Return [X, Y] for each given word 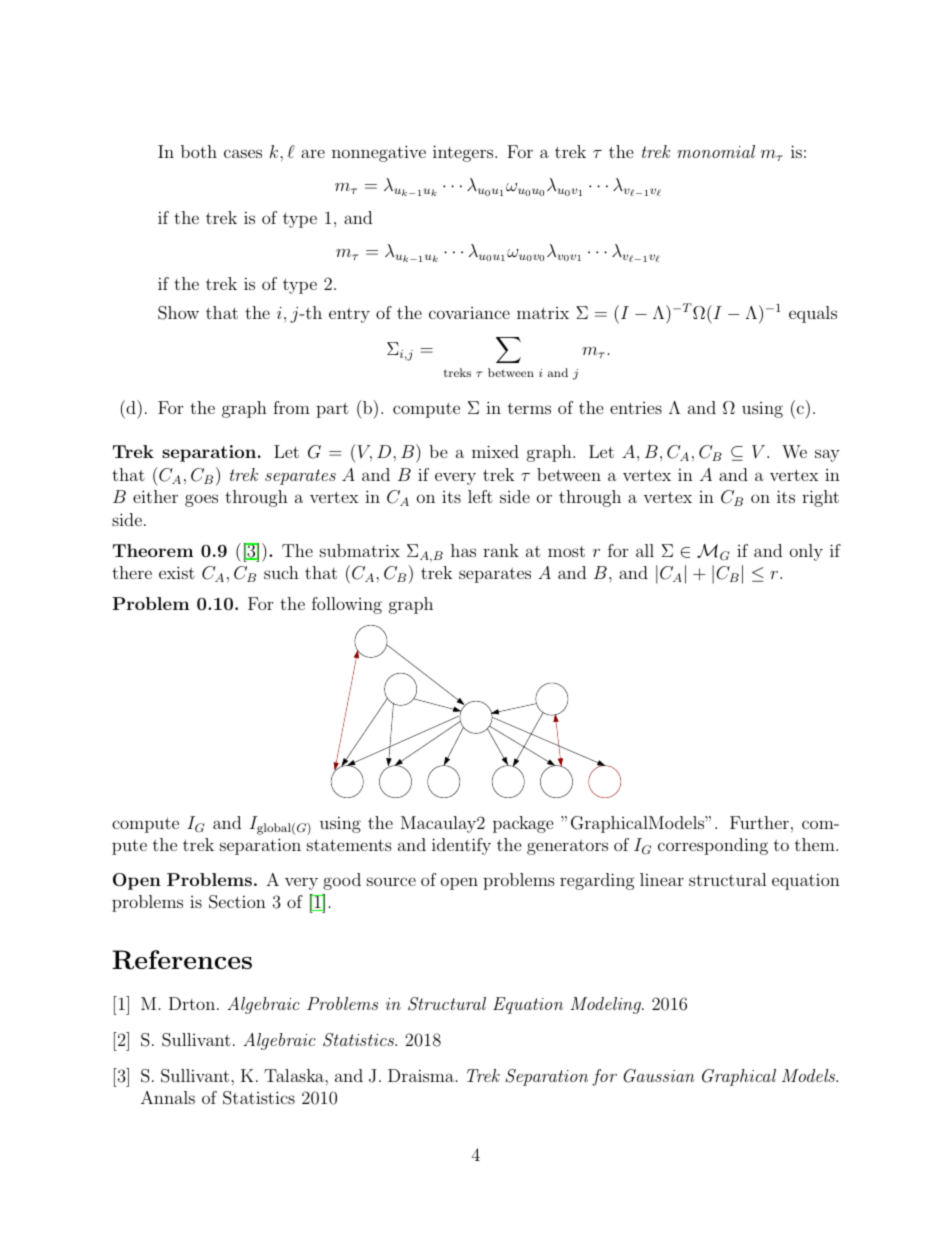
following [347, 605]
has [463, 550]
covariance [469, 313]
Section [237, 902]
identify [461, 846]
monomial [716, 151]
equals [813, 314]
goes [201, 500]
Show [178, 313]
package [523, 824]
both [199, 151]
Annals [168, 1097]
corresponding [713, 846]
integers [463, 153]
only [806, 552]
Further [759, 822]
